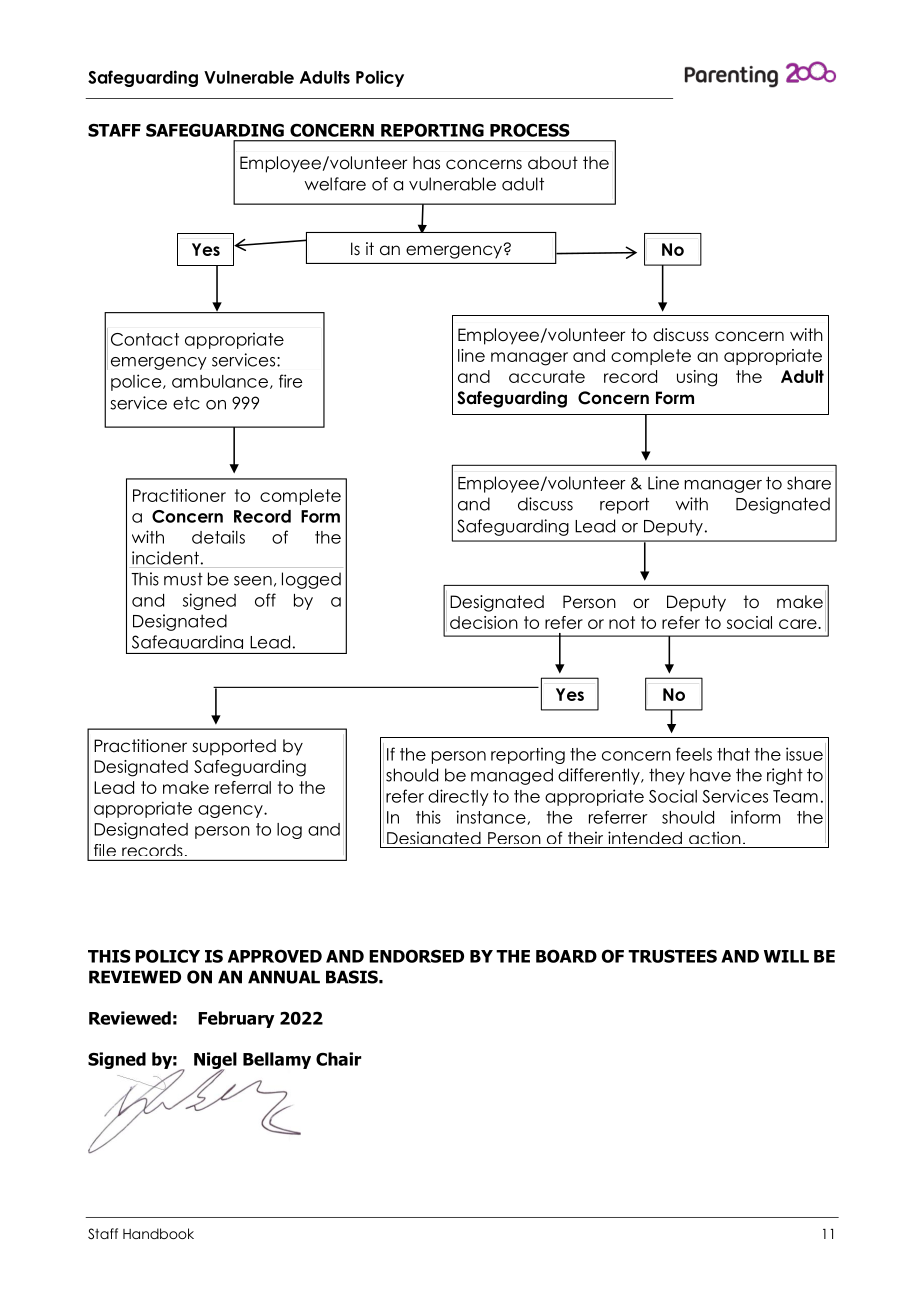 The width and height of the image is (924, 1308). Describe the element at coordinates (426, 163) in the image. I see `has` at that location.
